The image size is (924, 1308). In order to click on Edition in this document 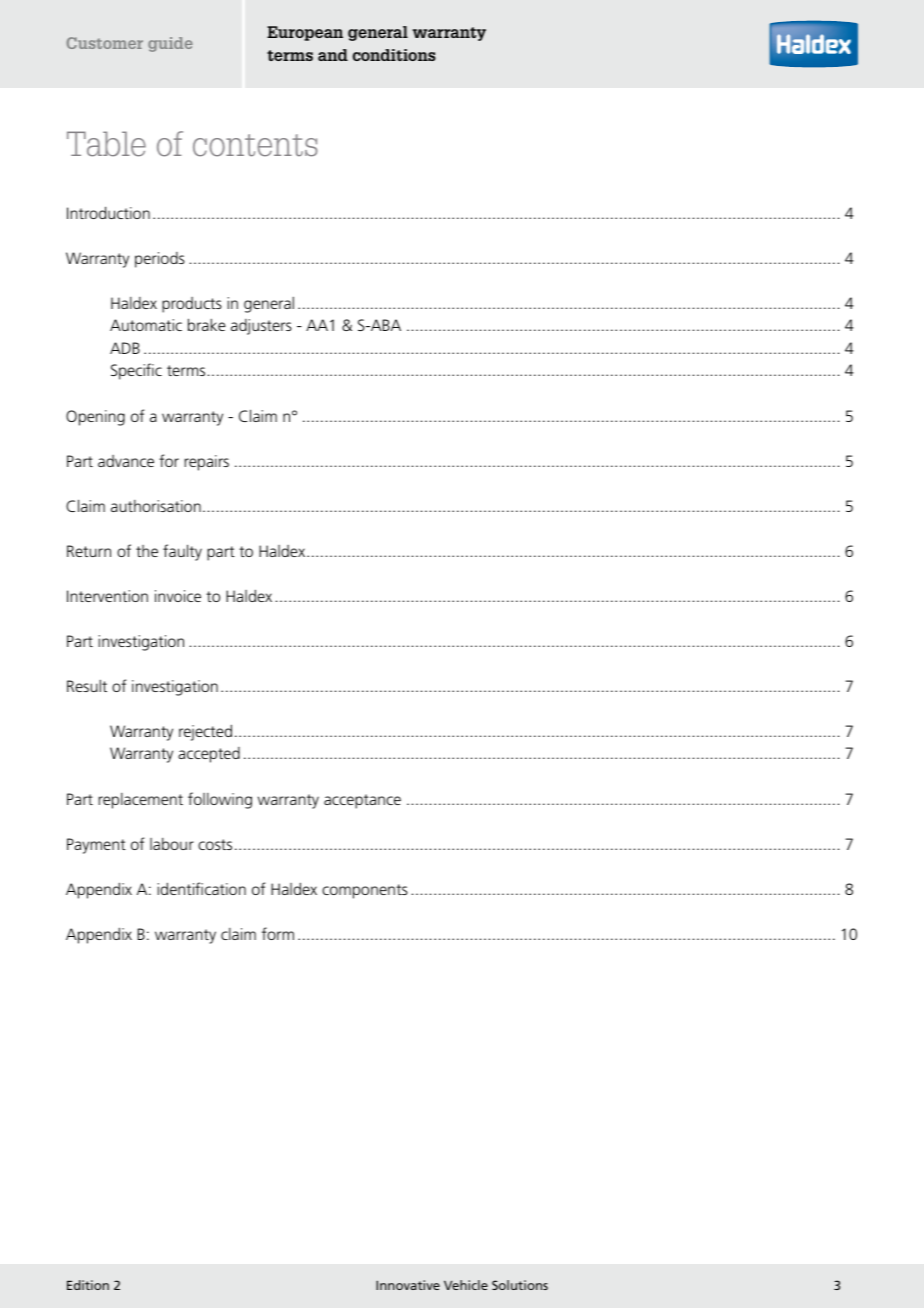, I will do `click(88, 1285)`.
